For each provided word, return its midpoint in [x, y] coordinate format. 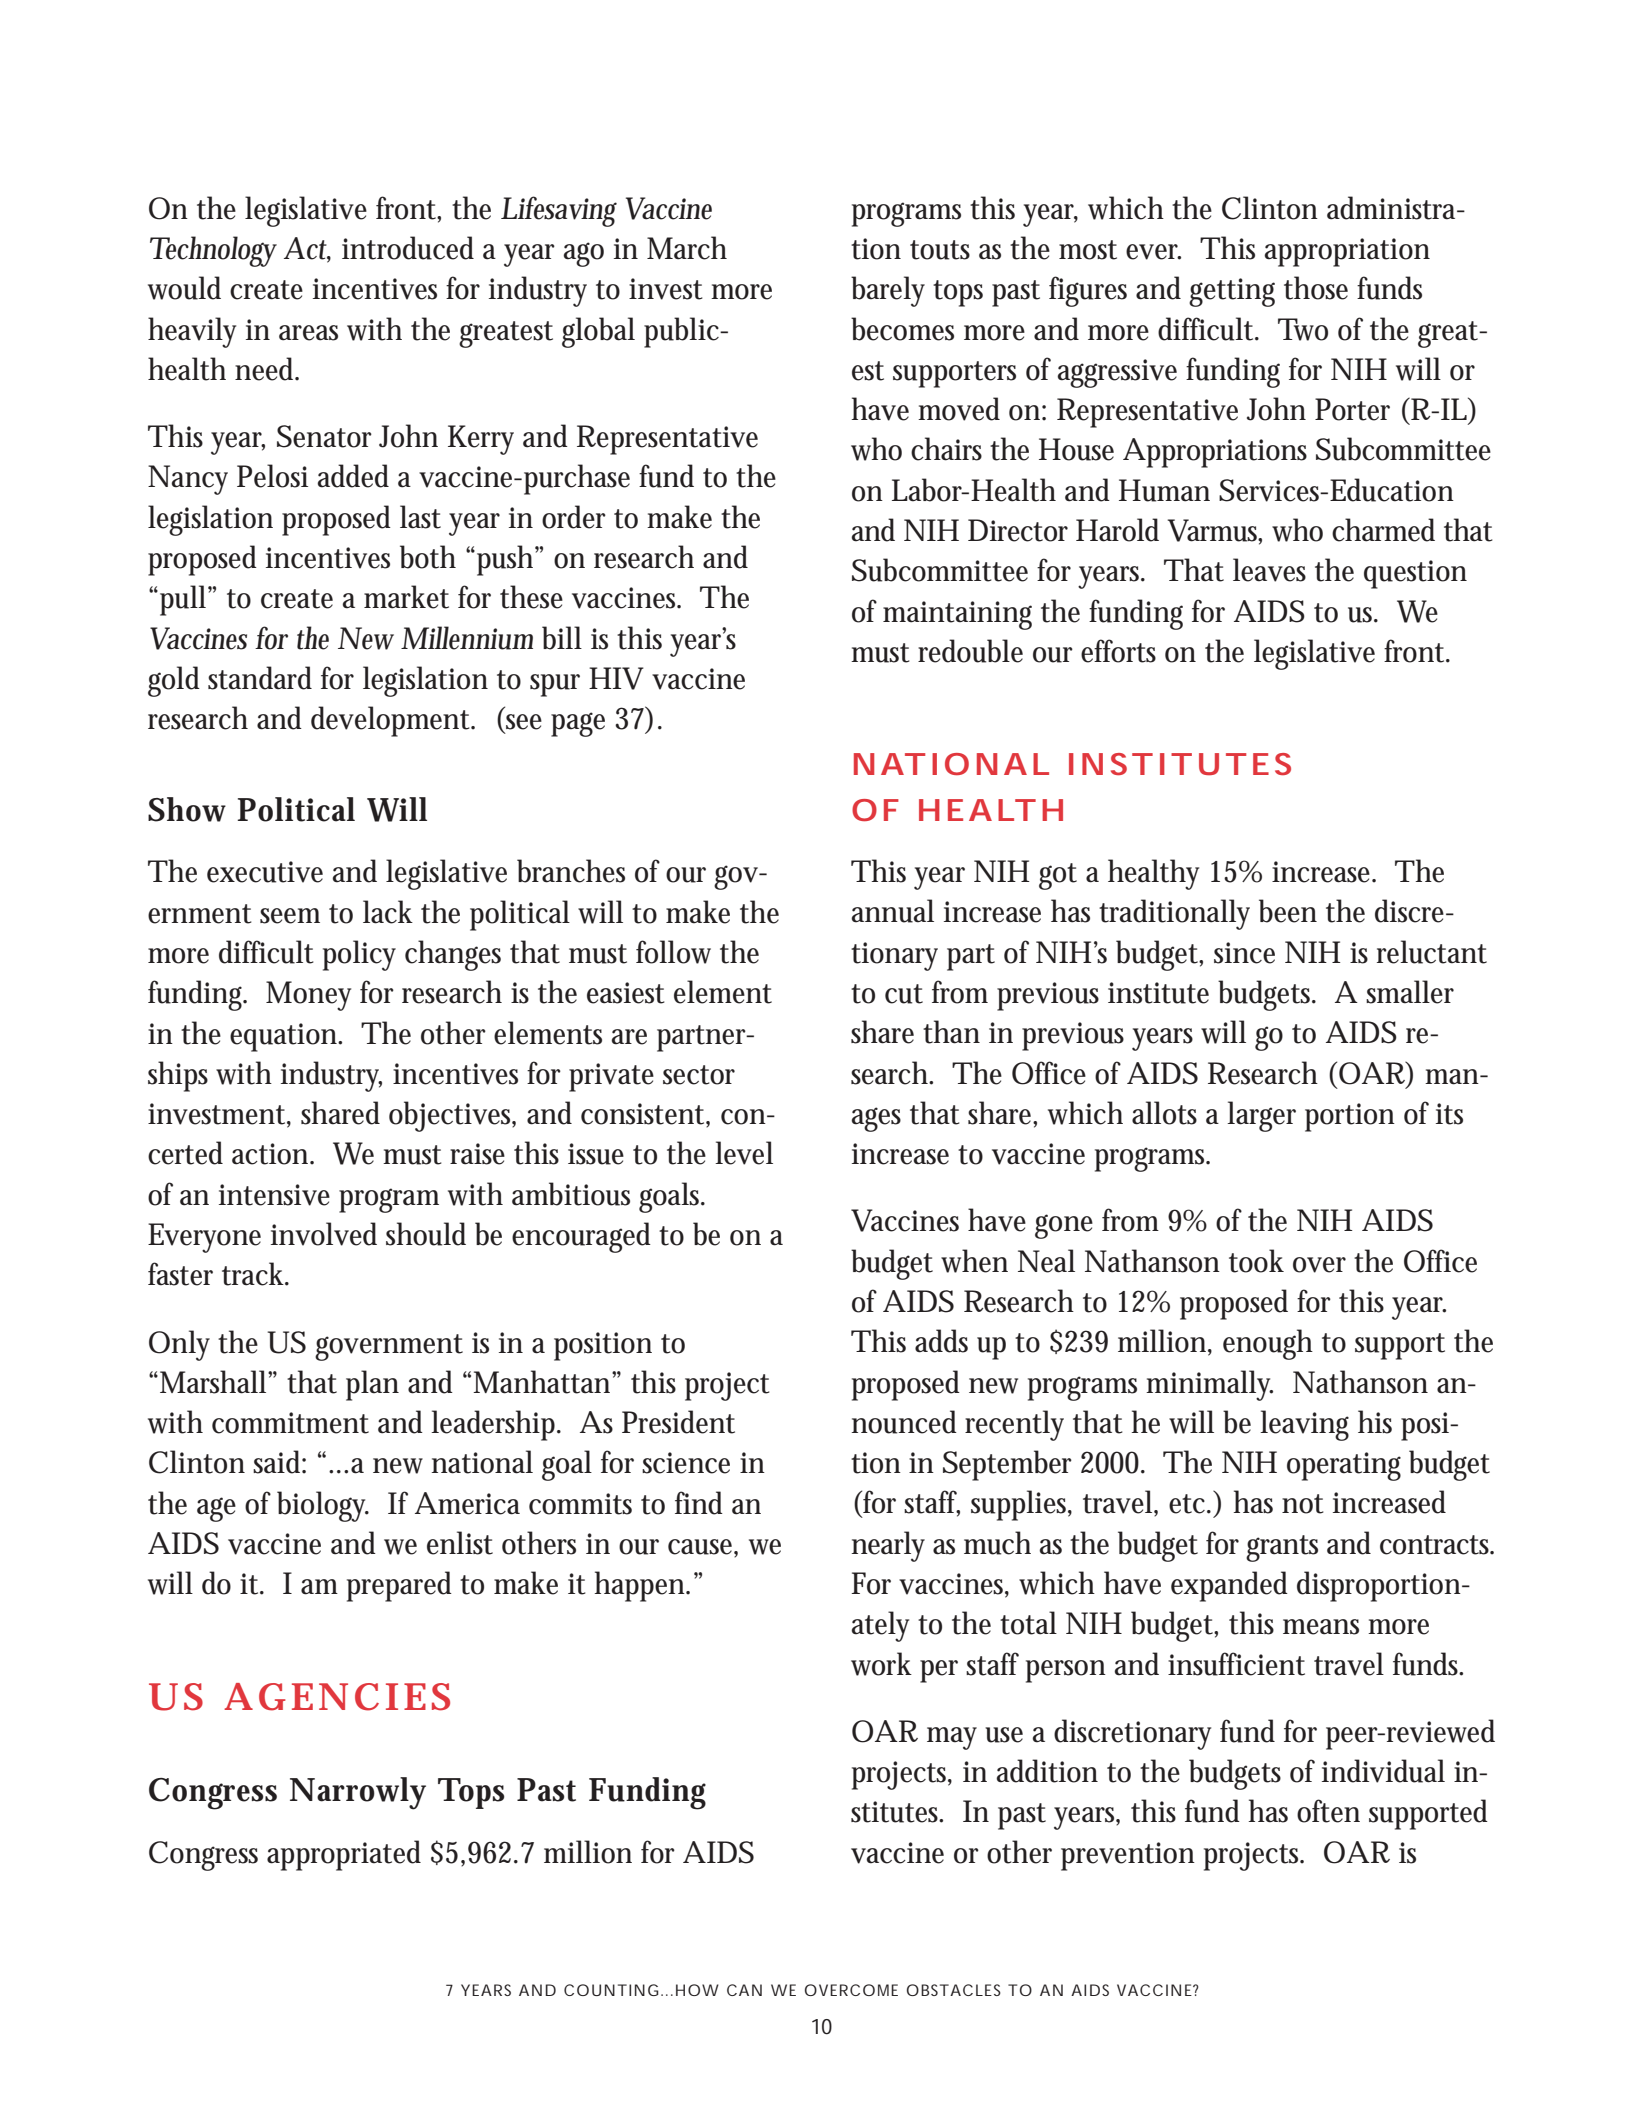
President [678, 1422]
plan [372, 1385]
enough [1268, 1344]
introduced [408, 248]
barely [888, 291]
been [1288, 911]
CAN [744, 1990]
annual [892, 911]
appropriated [344, 1855]
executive [265, 872]
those [1316, 288]
